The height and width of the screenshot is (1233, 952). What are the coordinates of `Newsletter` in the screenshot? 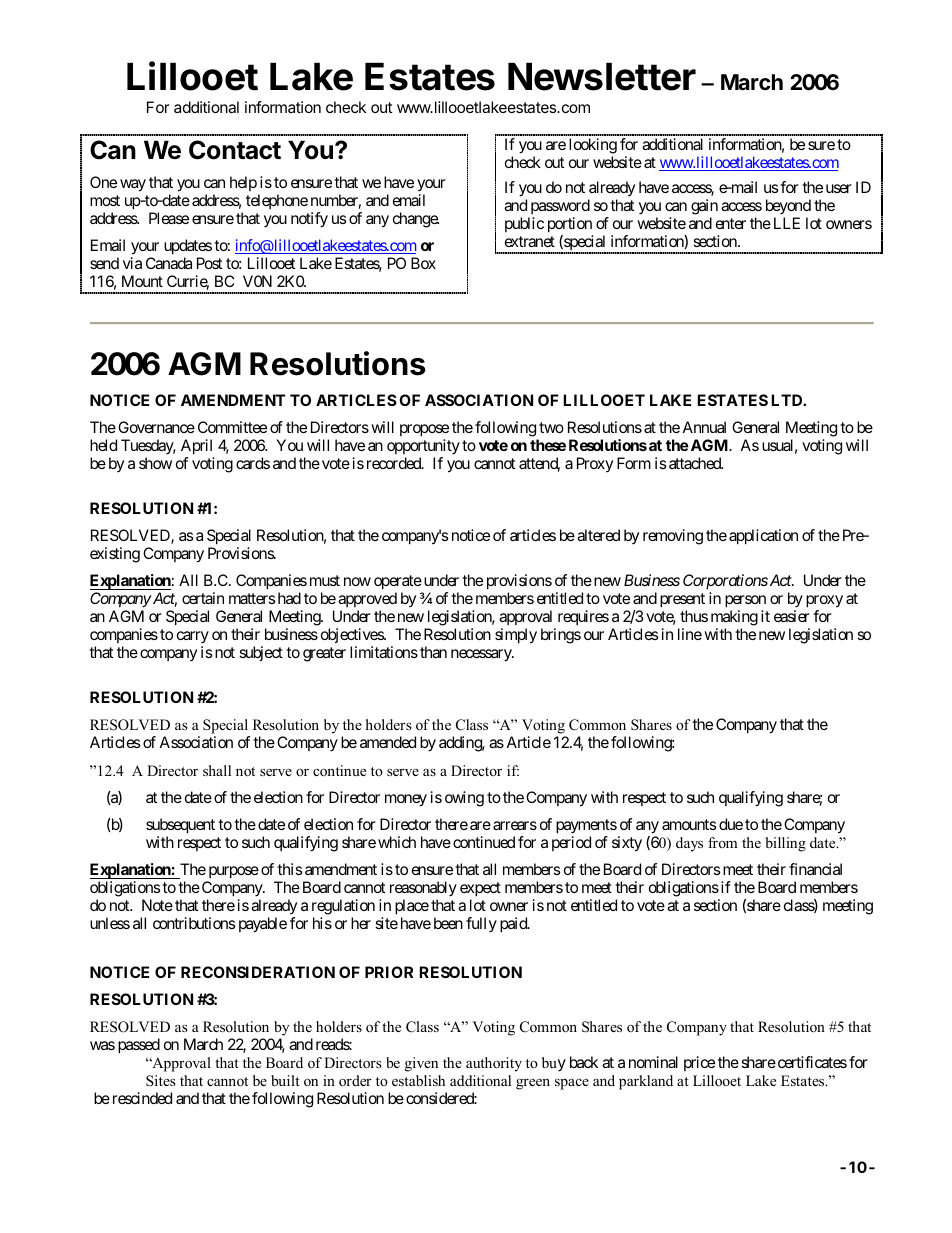 It's located at (602, 77).
